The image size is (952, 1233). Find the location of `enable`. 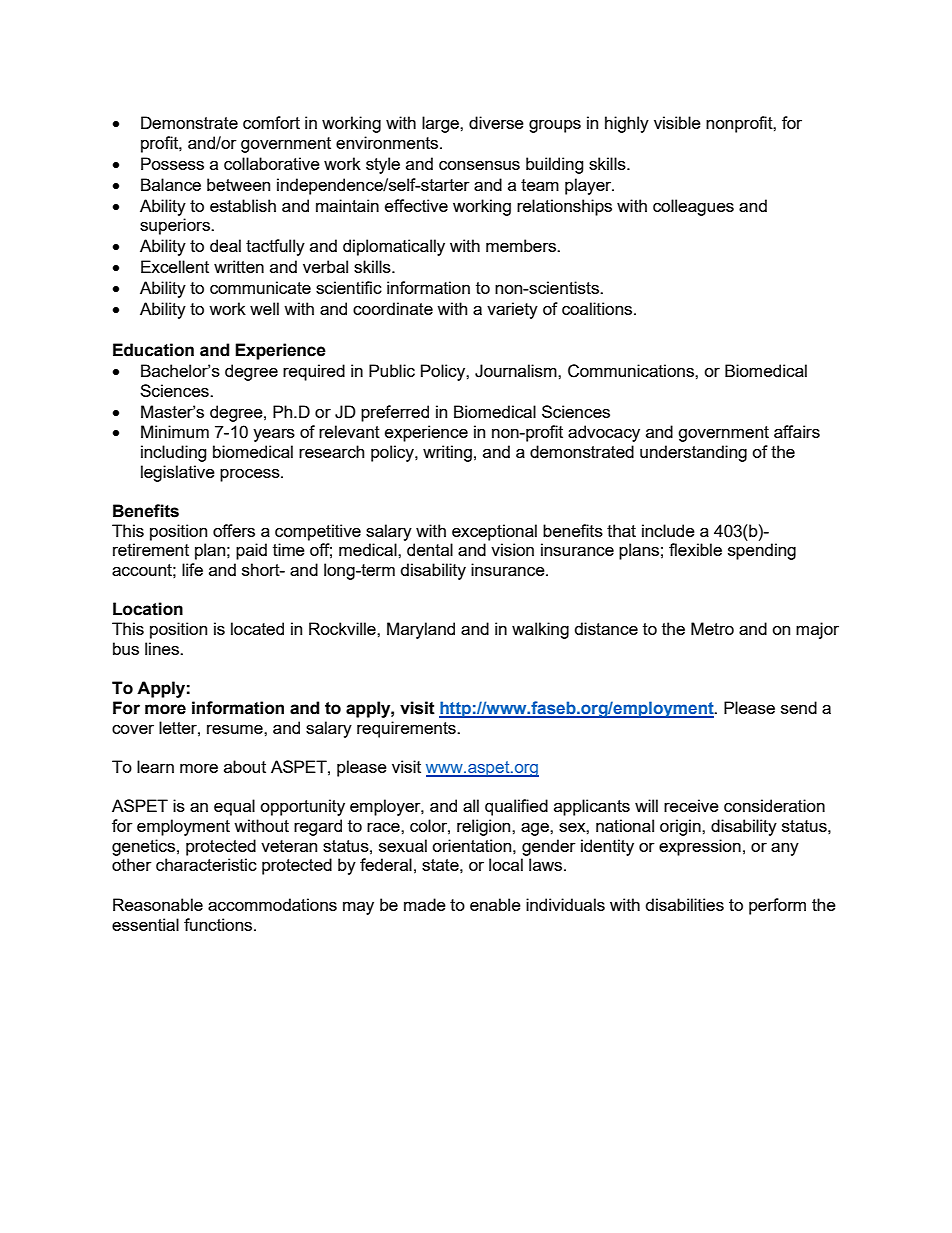

enable is located at coordinates (495, 904).
